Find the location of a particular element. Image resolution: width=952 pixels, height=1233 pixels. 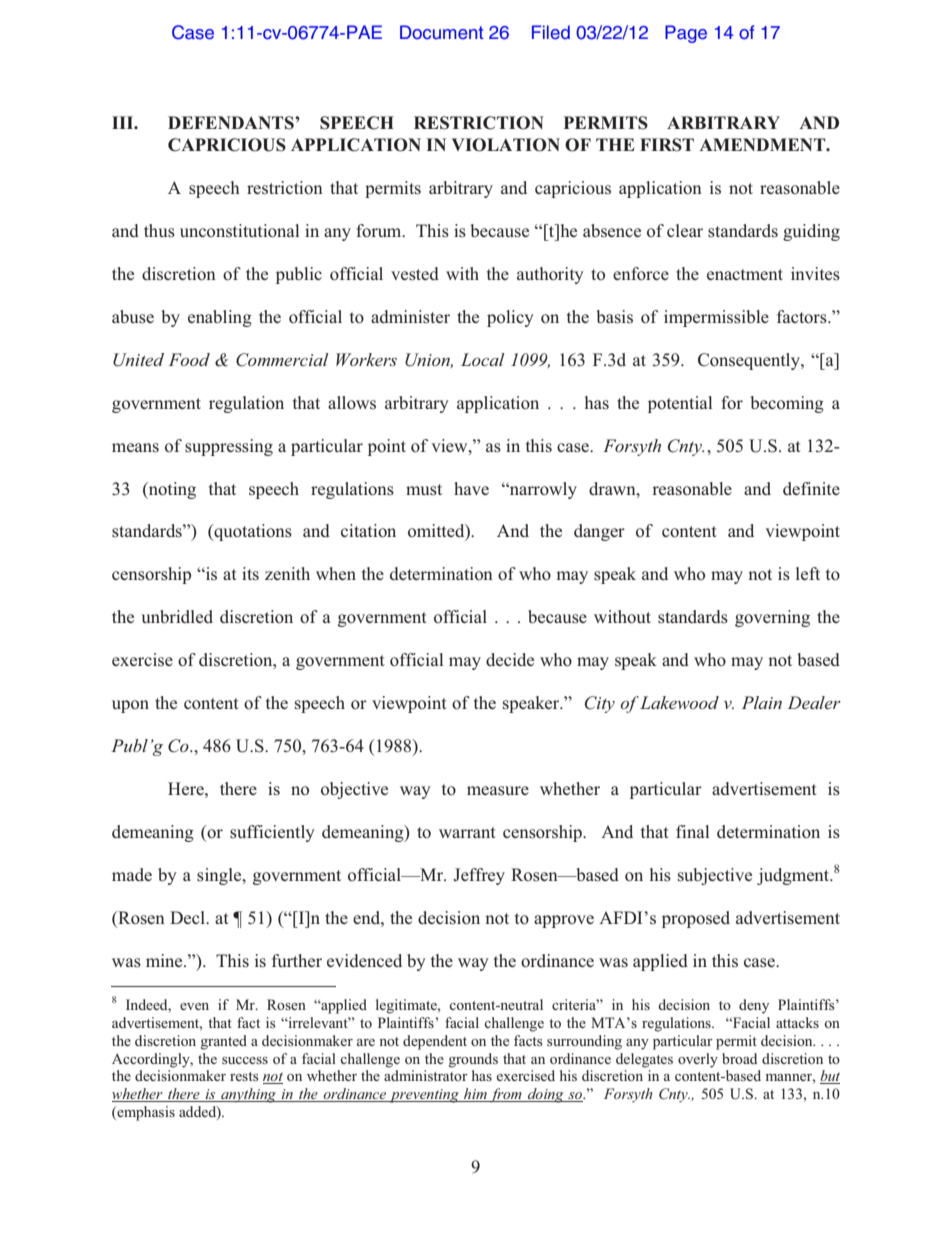

DEFENDANTS is located at coordinates (232, 123).
